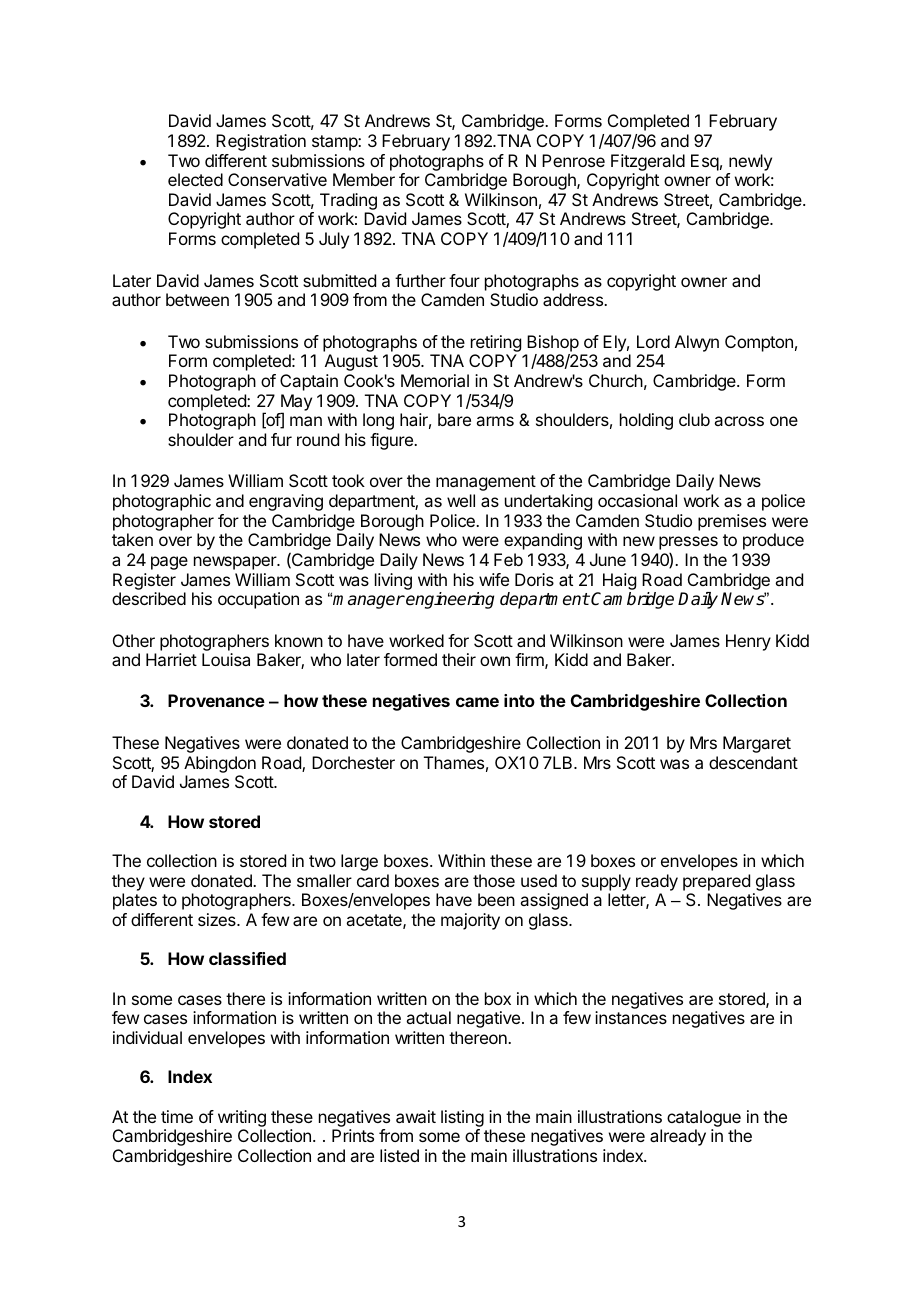 This page has height=1308, width=924. What do you see at coordinates (177, 1116) in the page?
I see `time` at bounding box center [177, 1116].
